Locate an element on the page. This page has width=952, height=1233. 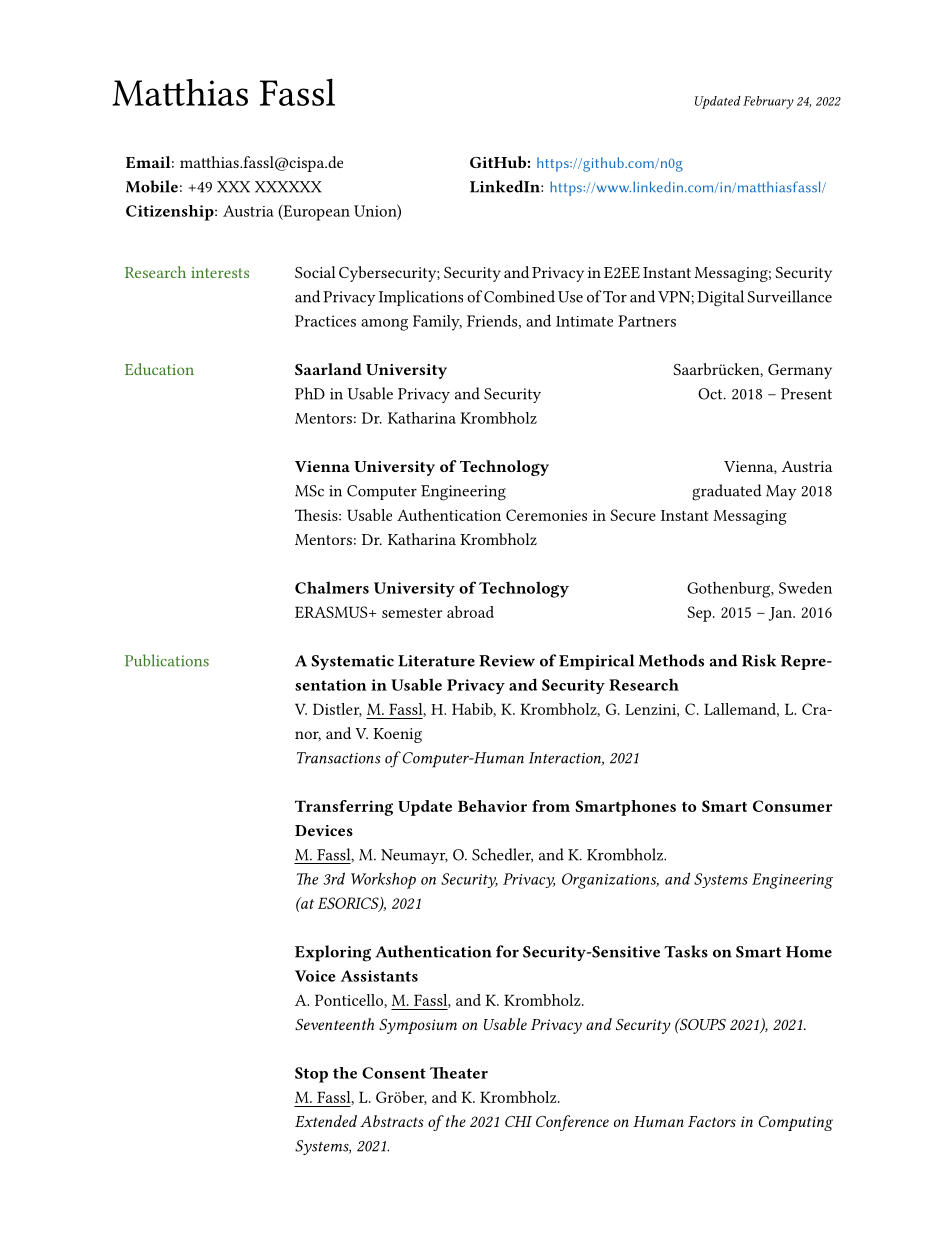
Behavior is located at coordinates (492, 806).
